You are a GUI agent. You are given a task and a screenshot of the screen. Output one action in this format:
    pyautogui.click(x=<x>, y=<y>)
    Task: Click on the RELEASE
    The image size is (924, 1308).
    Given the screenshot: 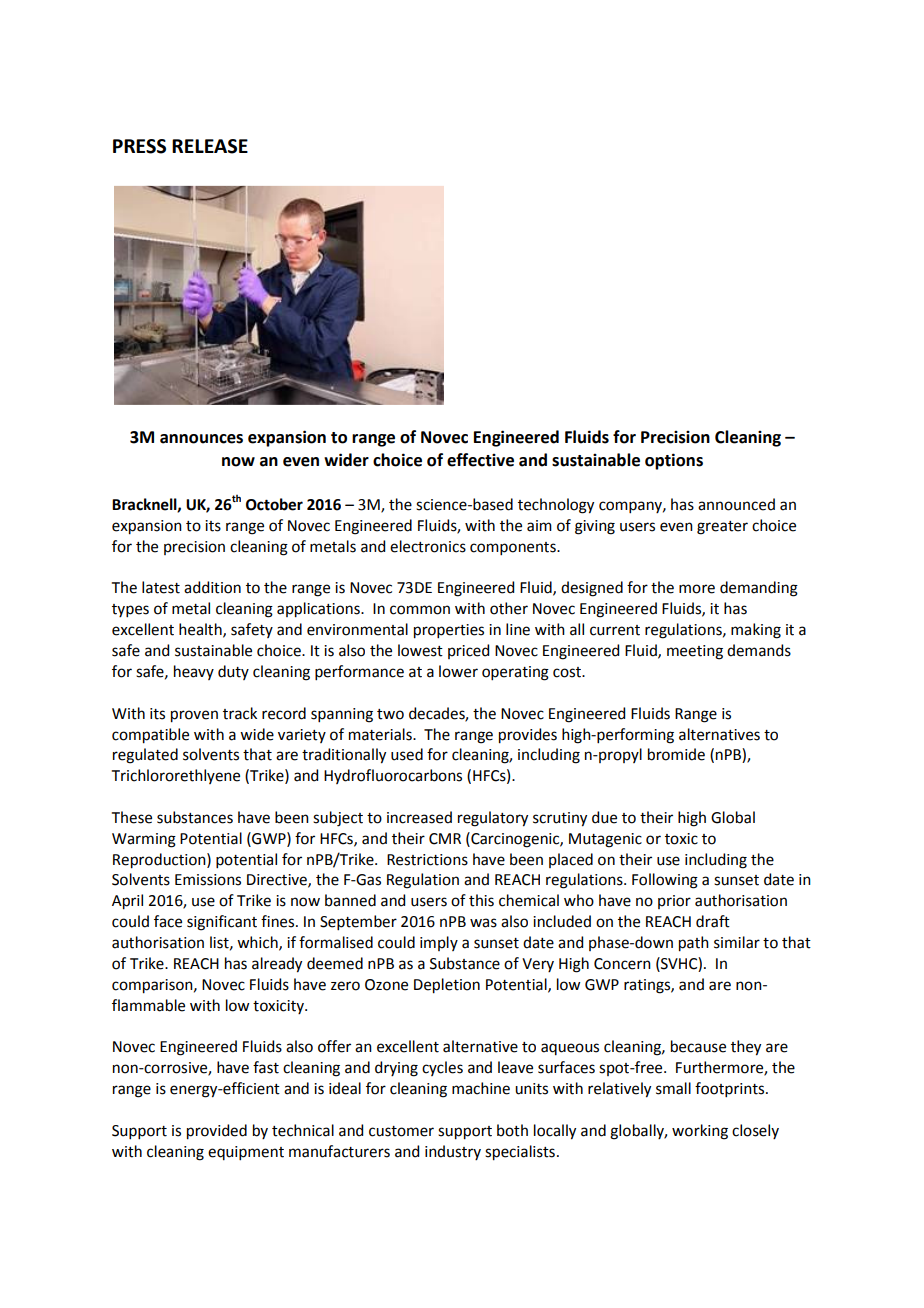 What is the action you would take?
    pyautogui.click(x=210, y=146)
